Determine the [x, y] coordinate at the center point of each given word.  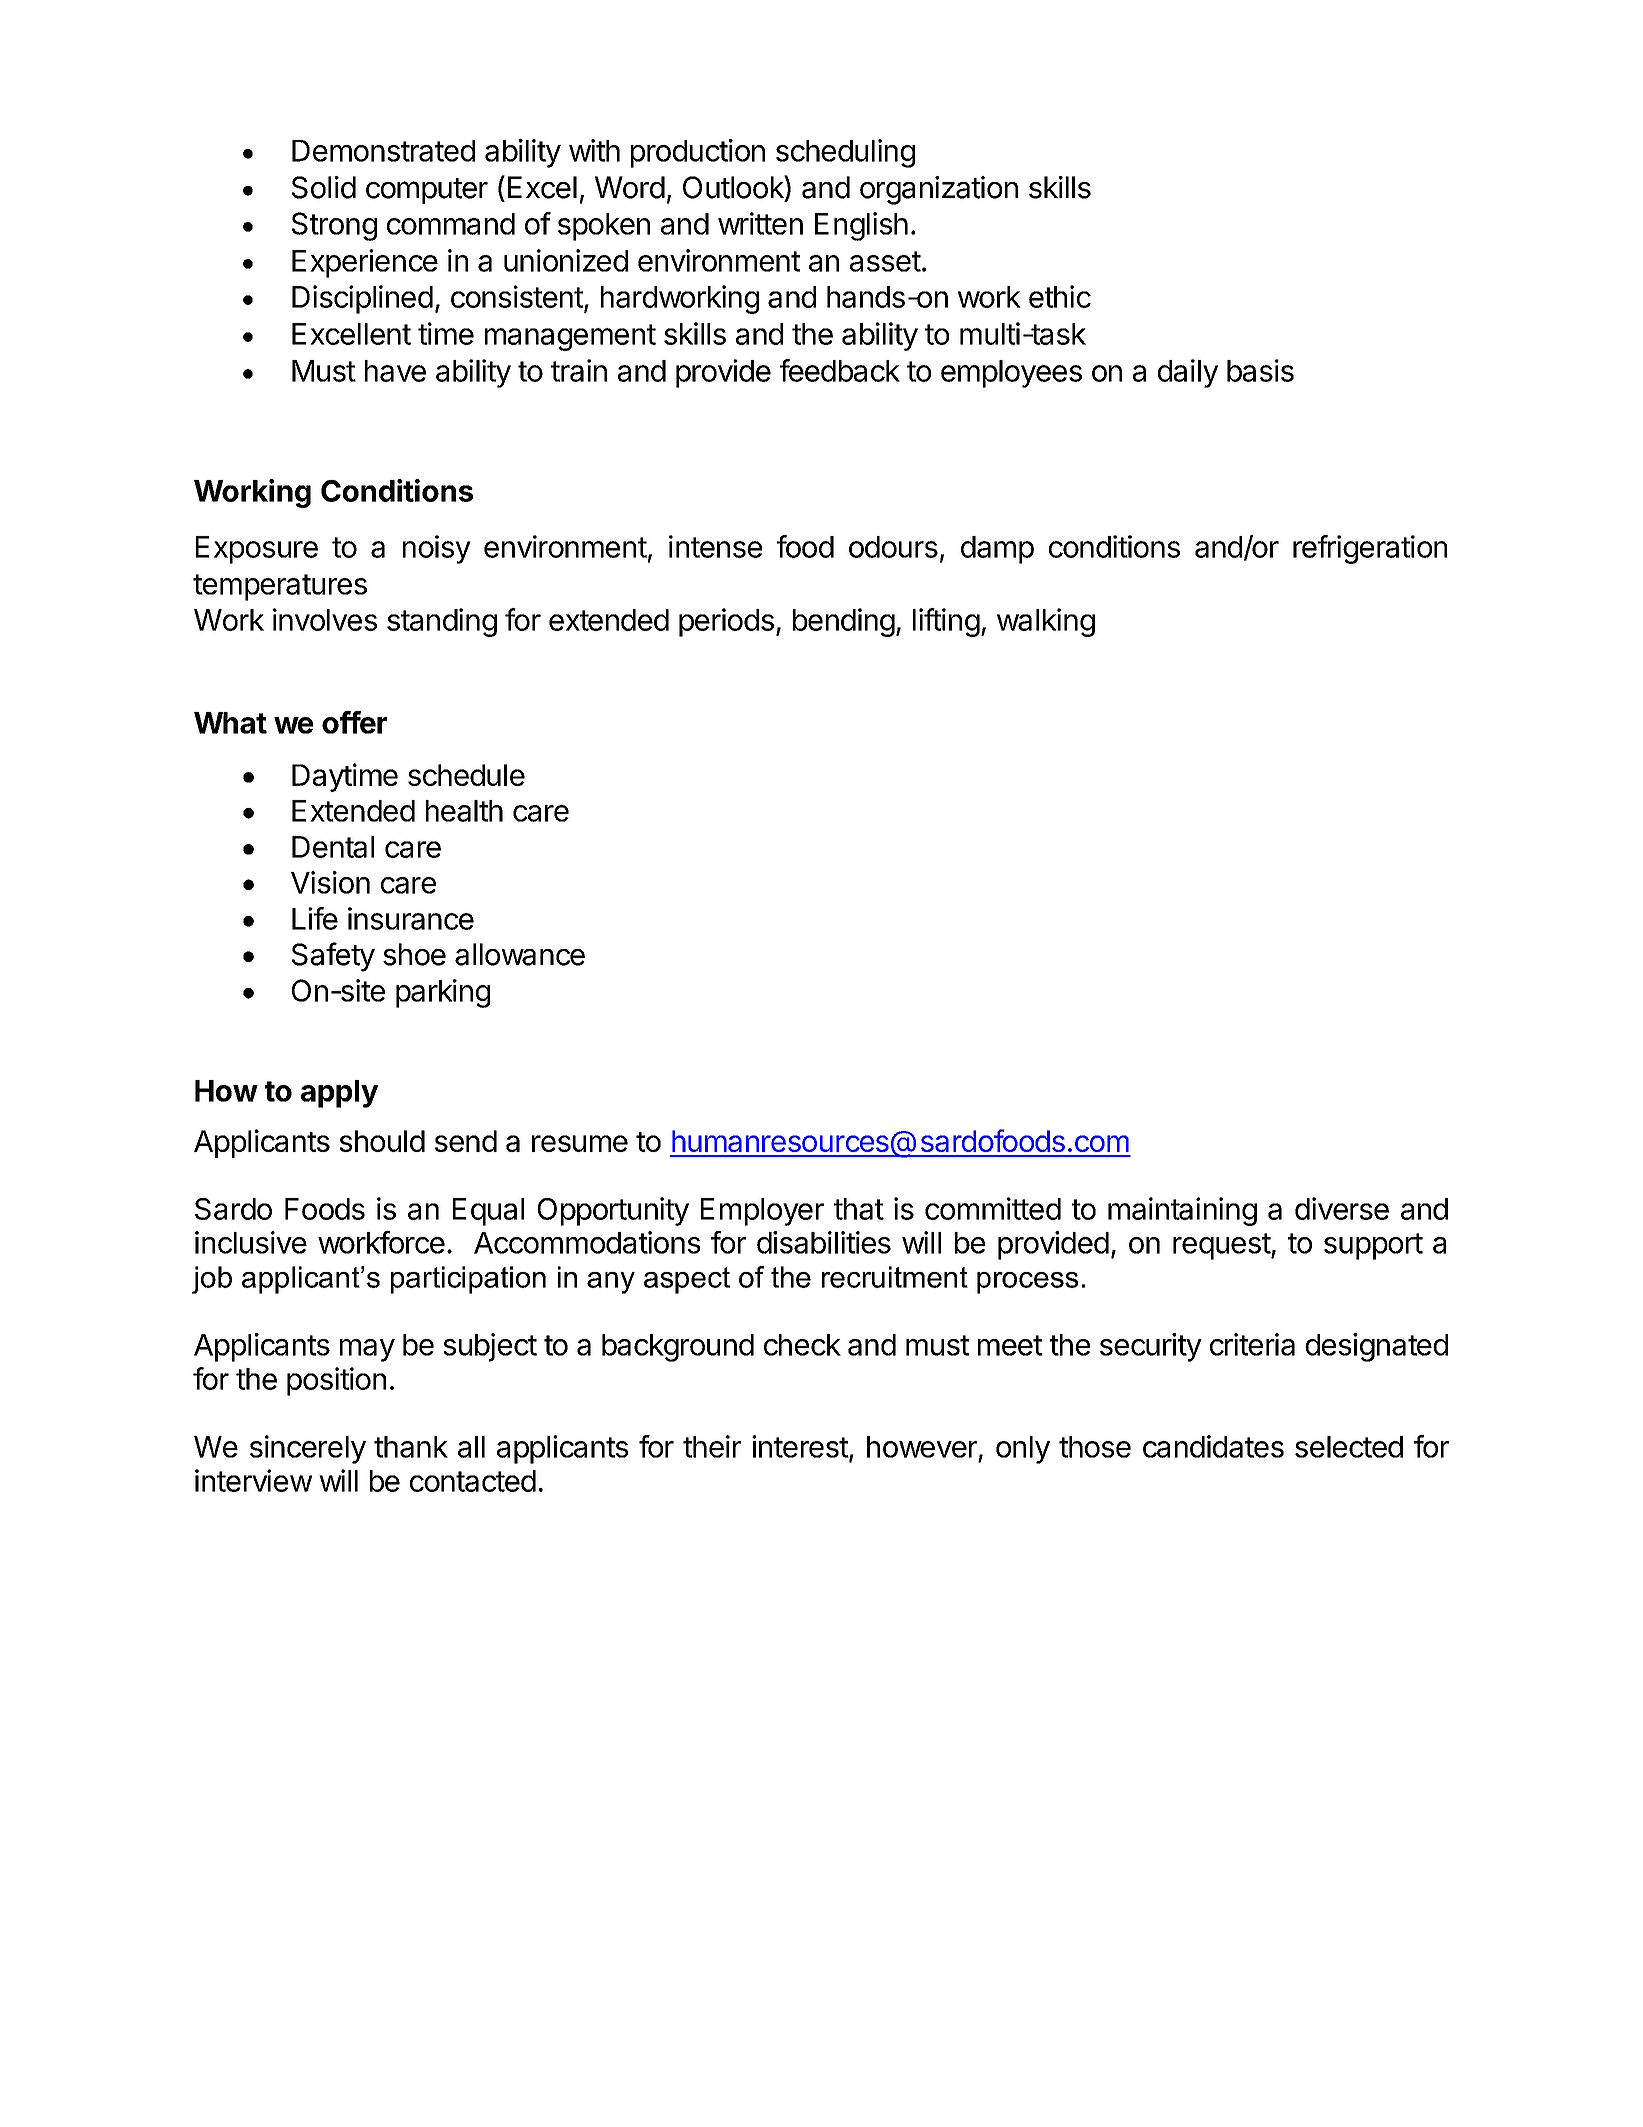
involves [325, 619]
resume [580, 1143]
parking [443, 993]
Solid [324, 187]
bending [844, 622]
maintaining [1182, 1211]
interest [800, 1446]
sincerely [308, 1449]
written [760, 223]
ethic [1060, 296]
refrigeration [1370, 549]
